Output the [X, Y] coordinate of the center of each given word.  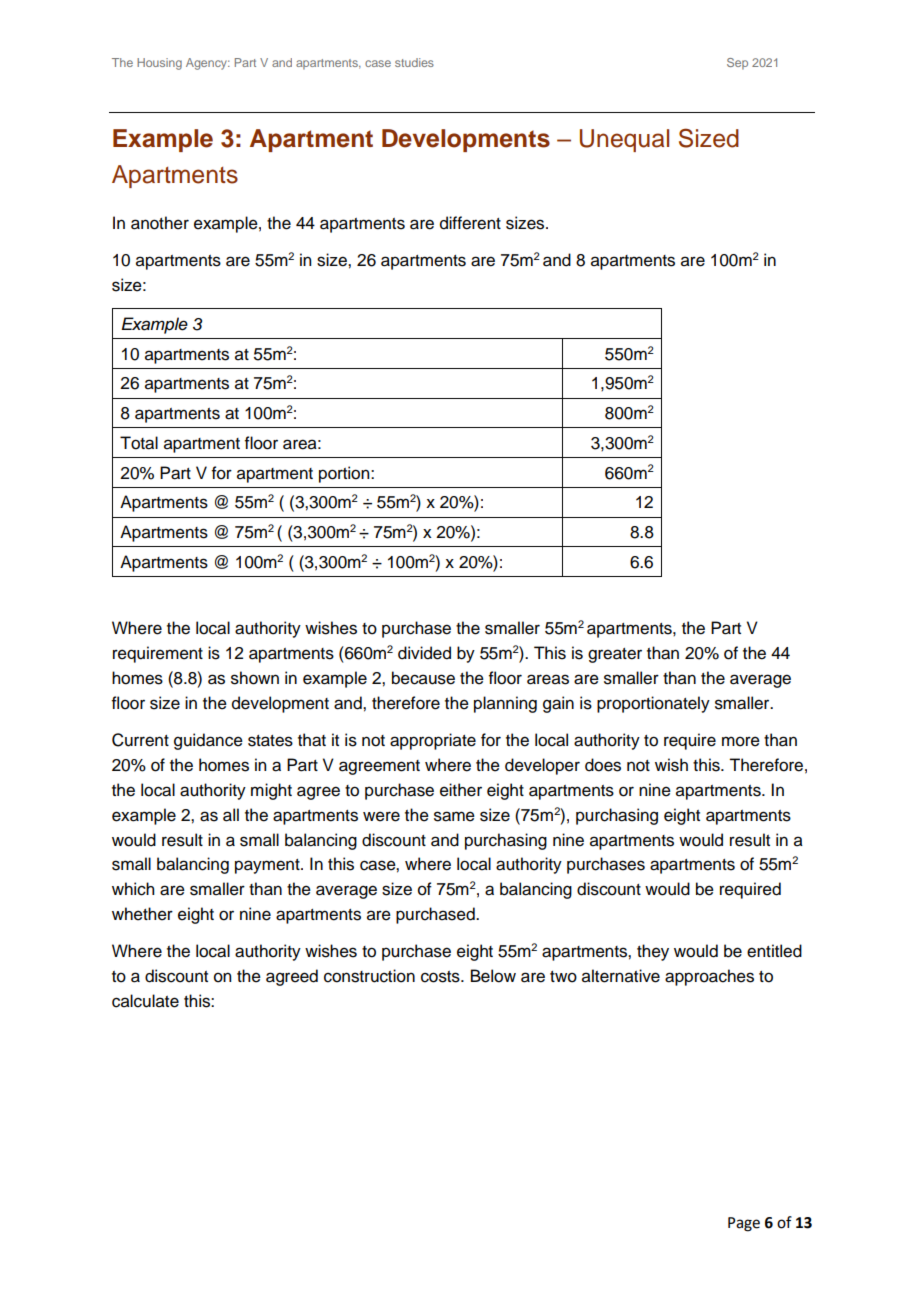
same [454, 816]
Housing [159, 64]
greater [615, 655]
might [271, 791]
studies [414, 62]
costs [441, 977]
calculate [145, 1001]
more [741, 741]
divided [424, 653]
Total [139, 443]
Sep [737, 64]
